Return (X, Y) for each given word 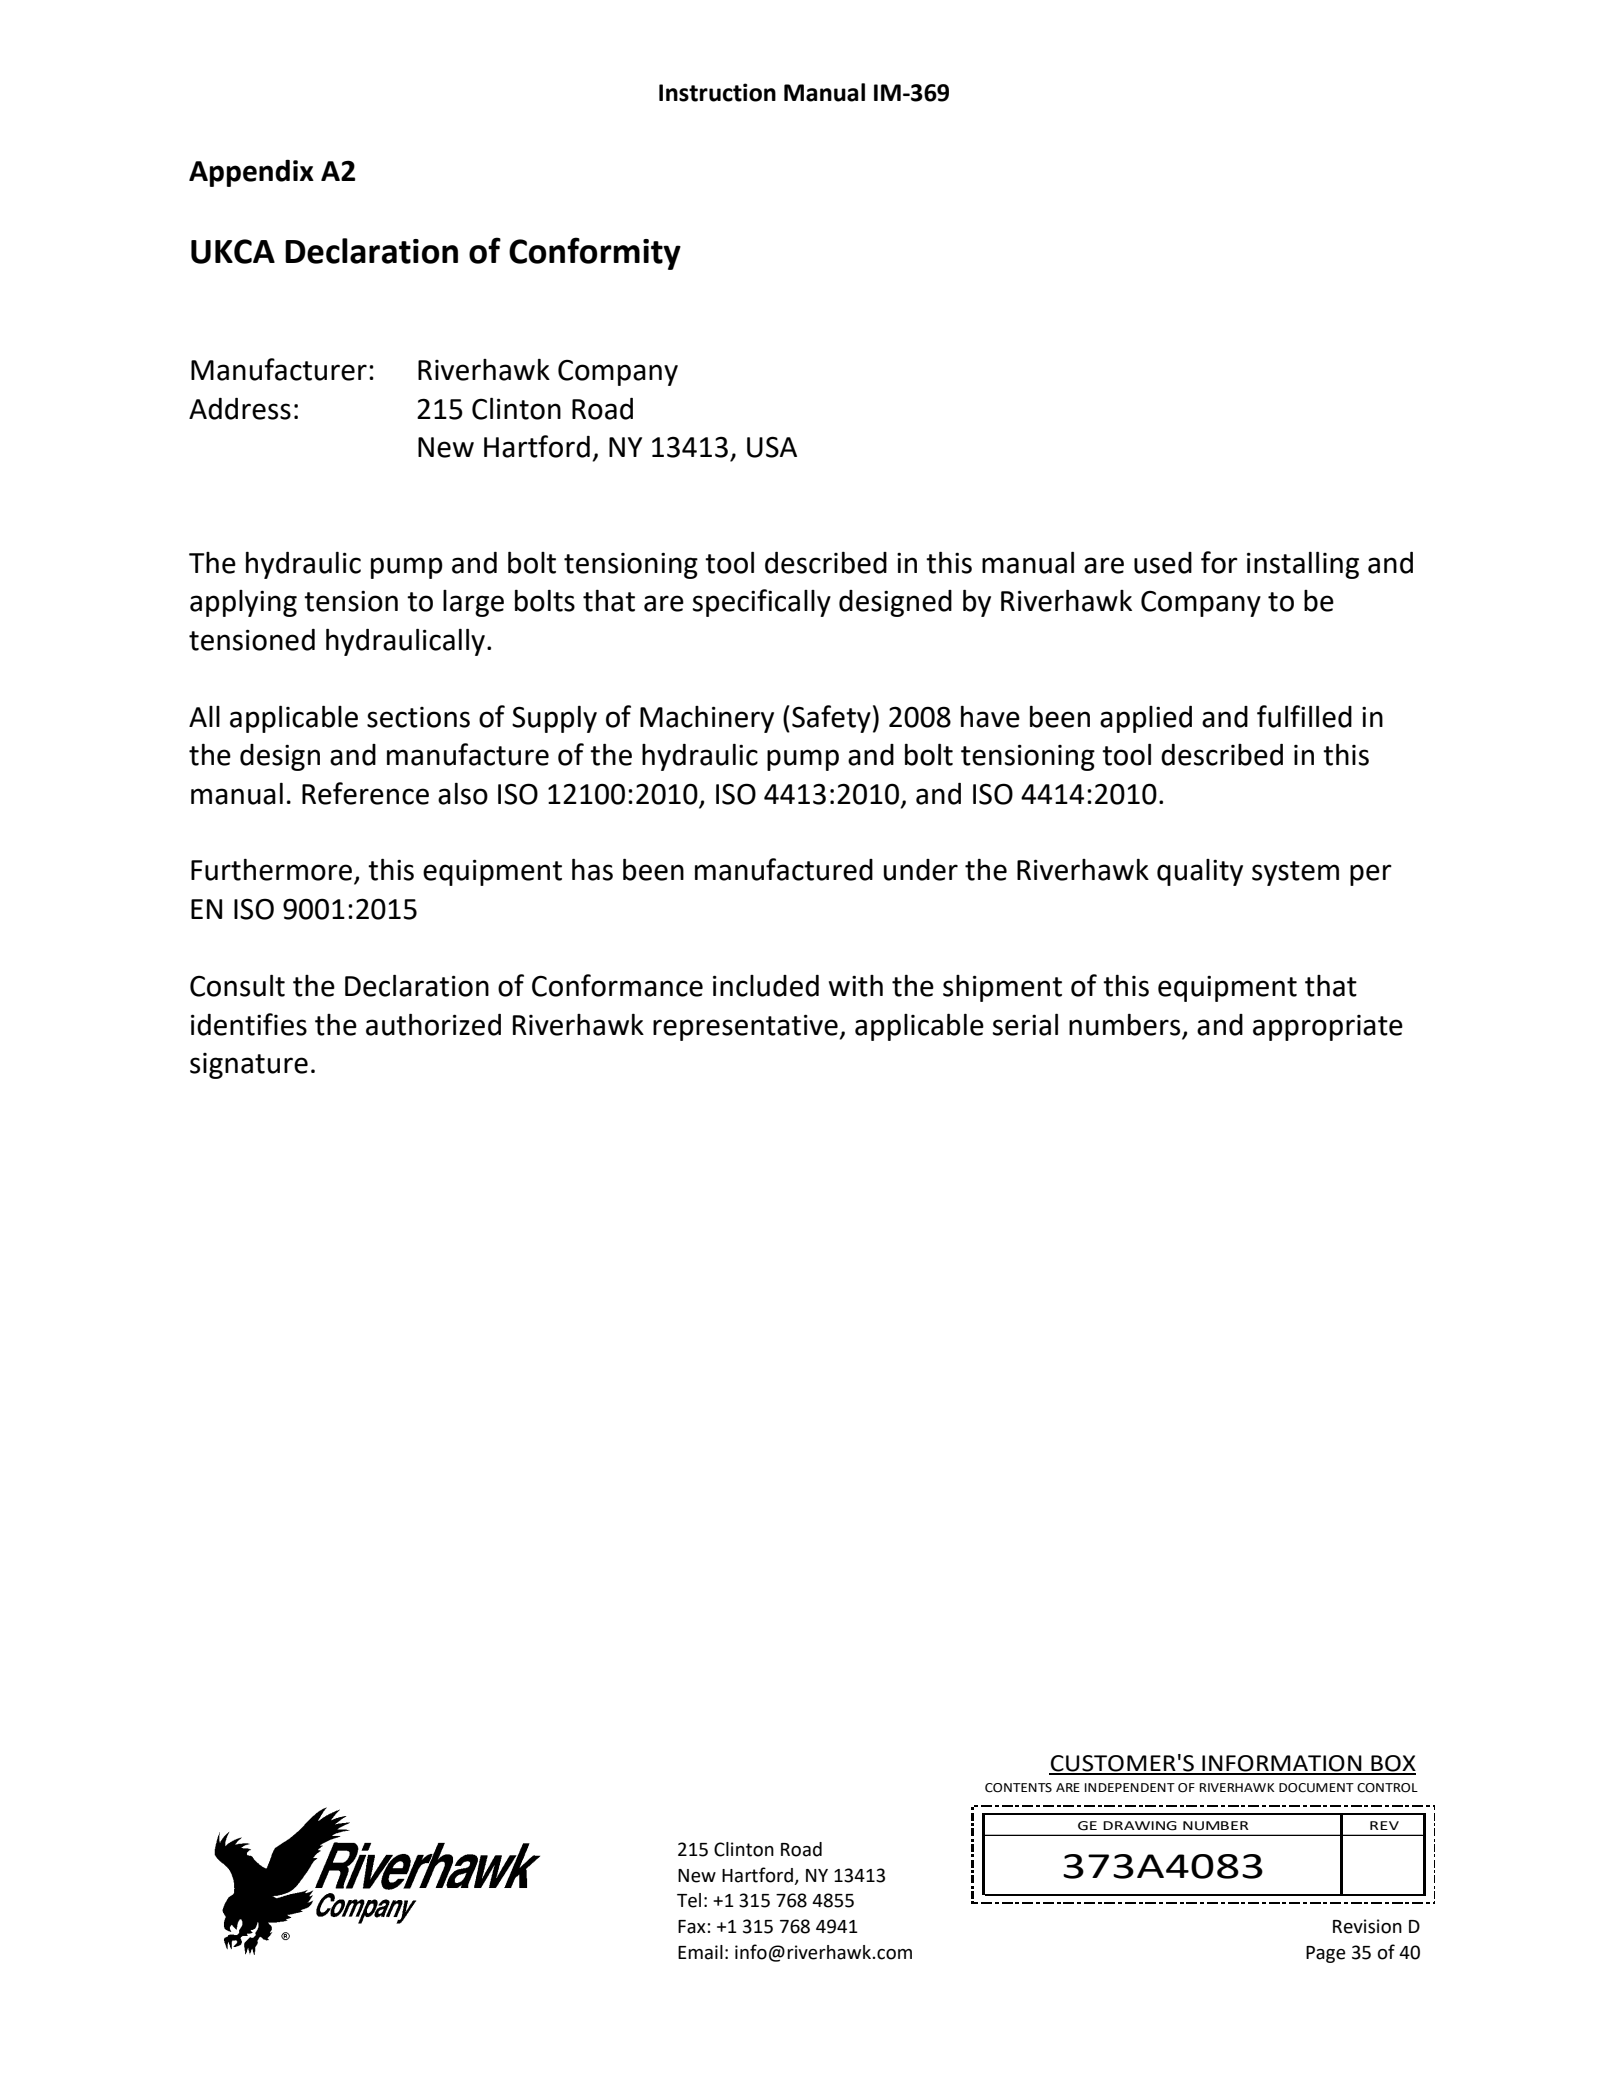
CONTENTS (1018, 1788)
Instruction (717, 92)
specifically (762, 603)
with (856, 986)
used (1163, 563)
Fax (692, 1927)
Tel (689, 1900)
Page (1326, 1954)
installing (1303, 565)
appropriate (1328, 1028)
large (473, 603)
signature (249, 1066)
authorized (433, 1024)
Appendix (251, 173)
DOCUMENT (1316, 1788)
